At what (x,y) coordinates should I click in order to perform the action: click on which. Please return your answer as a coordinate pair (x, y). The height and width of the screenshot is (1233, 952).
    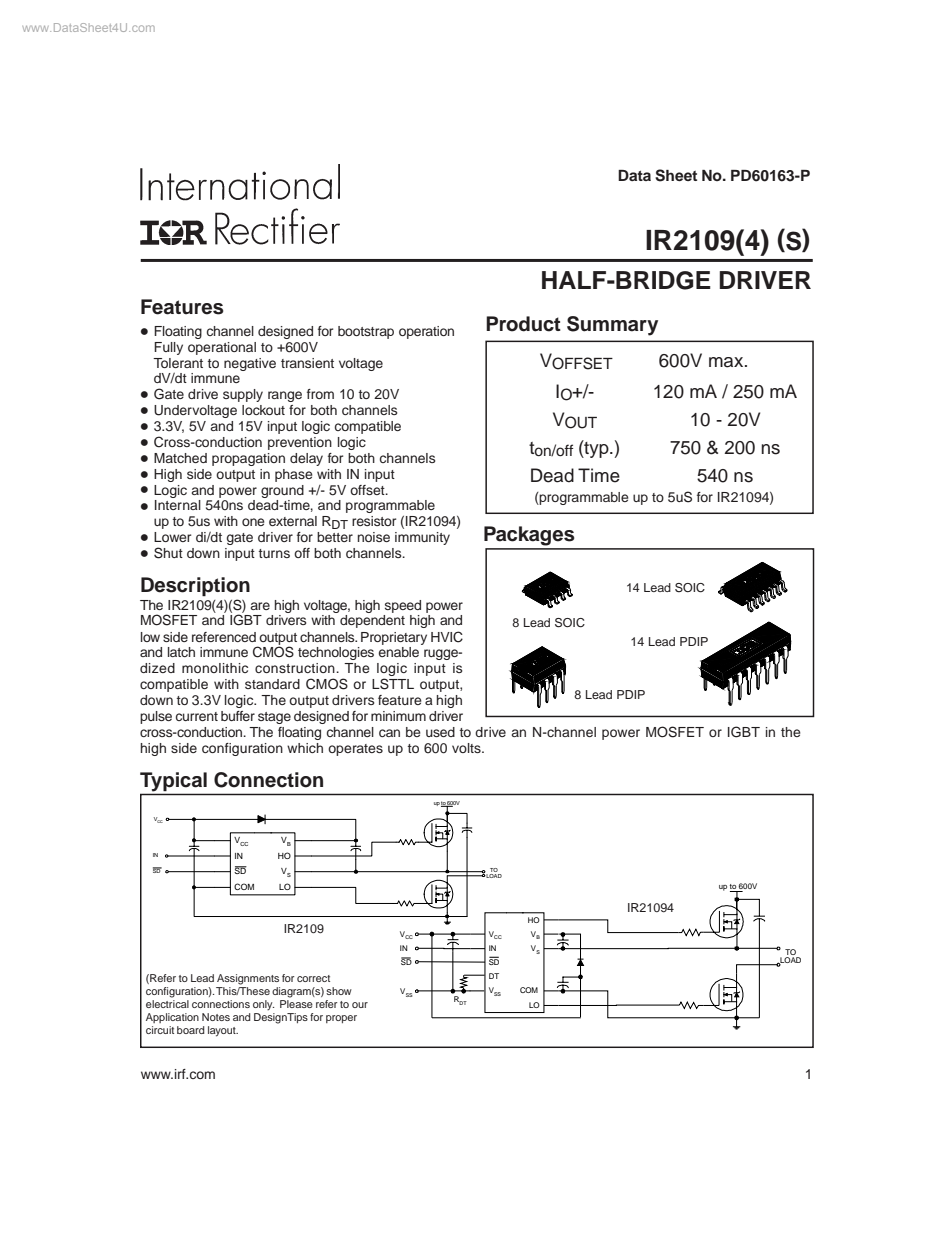
    Looking at the image, I should click on (305, 748).
